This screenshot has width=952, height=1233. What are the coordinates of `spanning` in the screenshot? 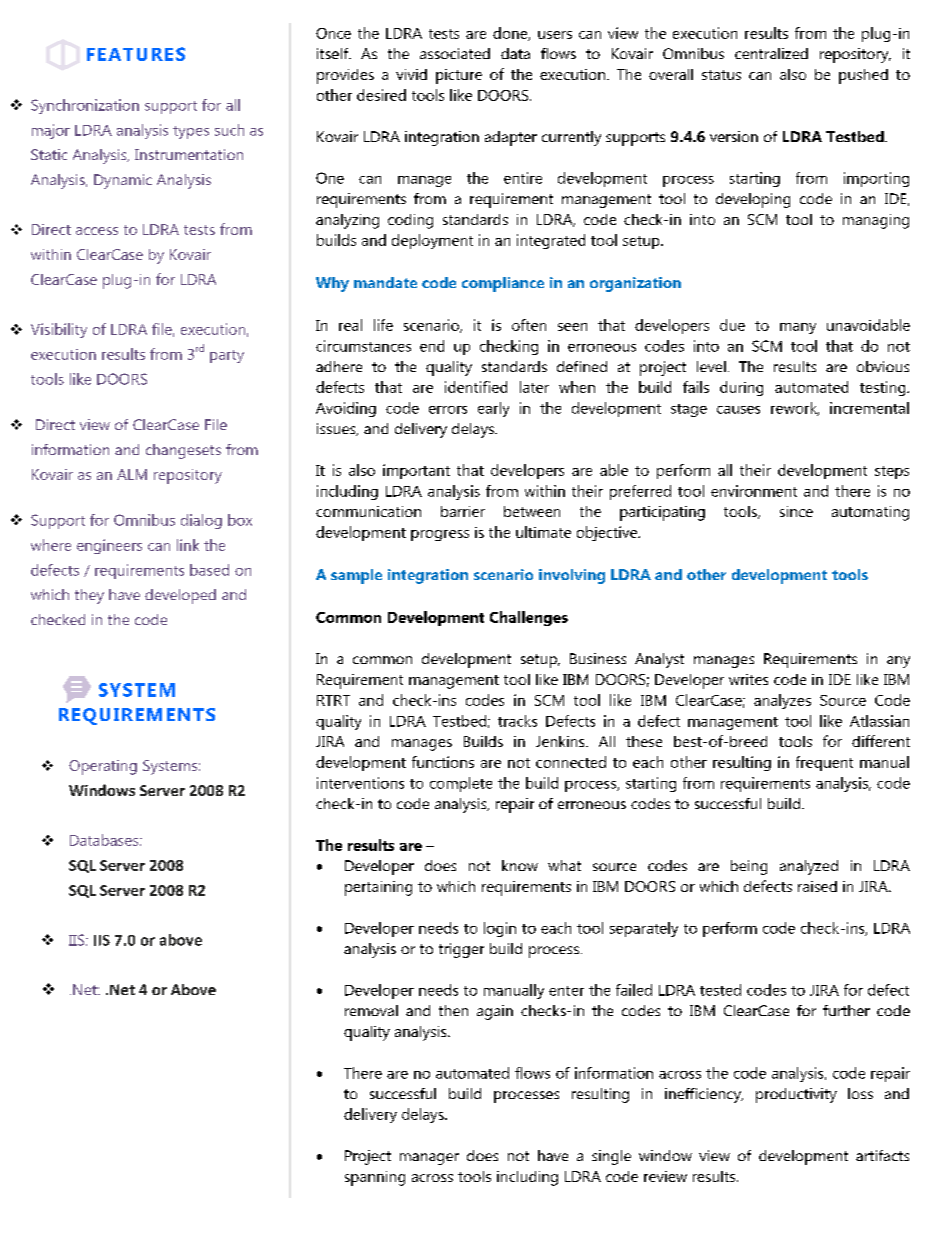 It's located at (375, 1178).
